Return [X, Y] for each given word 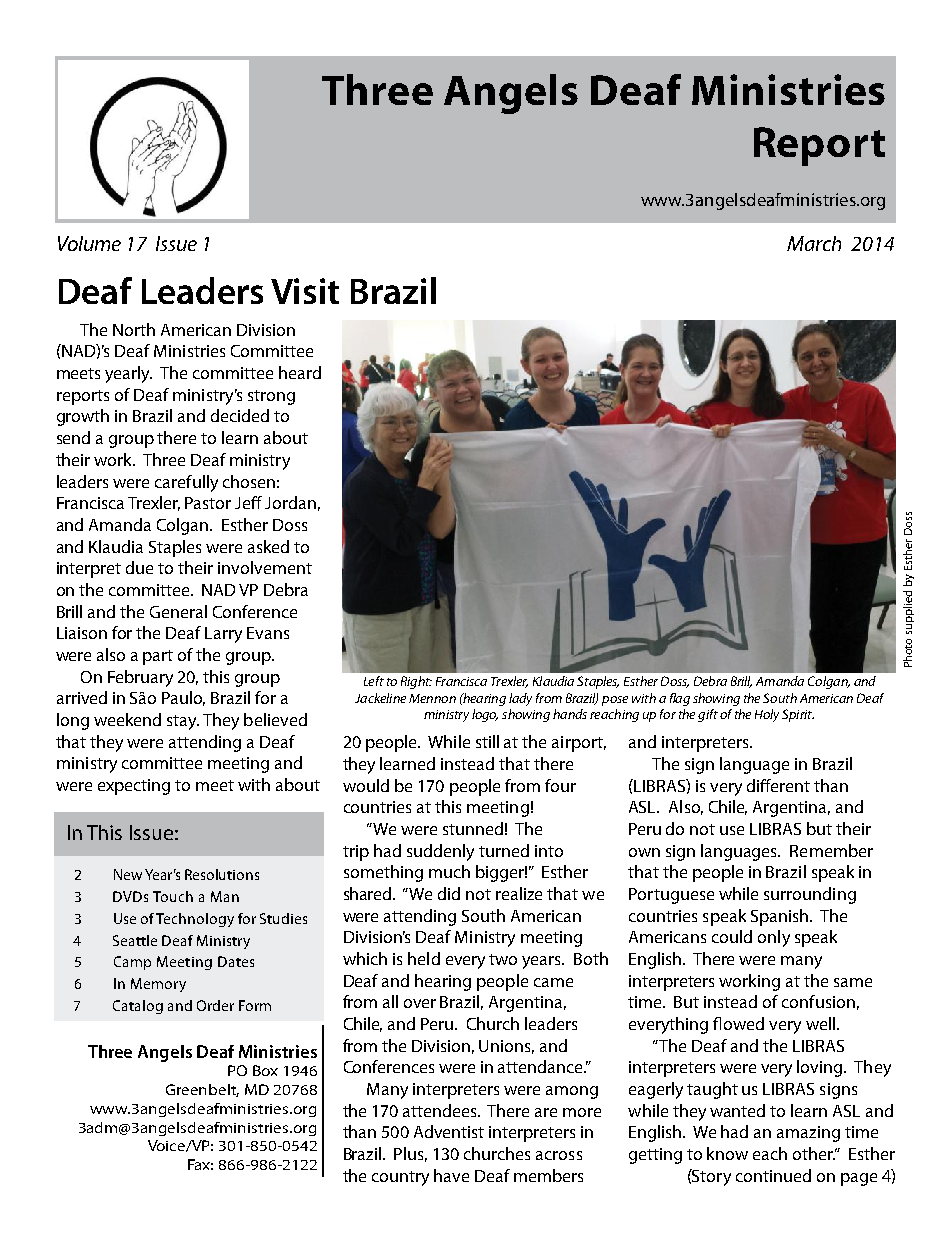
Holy [767, 715]
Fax [200, 1164]
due [139, 567]
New [128, 874]
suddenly [440, 852]
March [814, 243]
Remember [831, 850]
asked [268, 546]
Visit [305, 291]
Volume [89, 243]
